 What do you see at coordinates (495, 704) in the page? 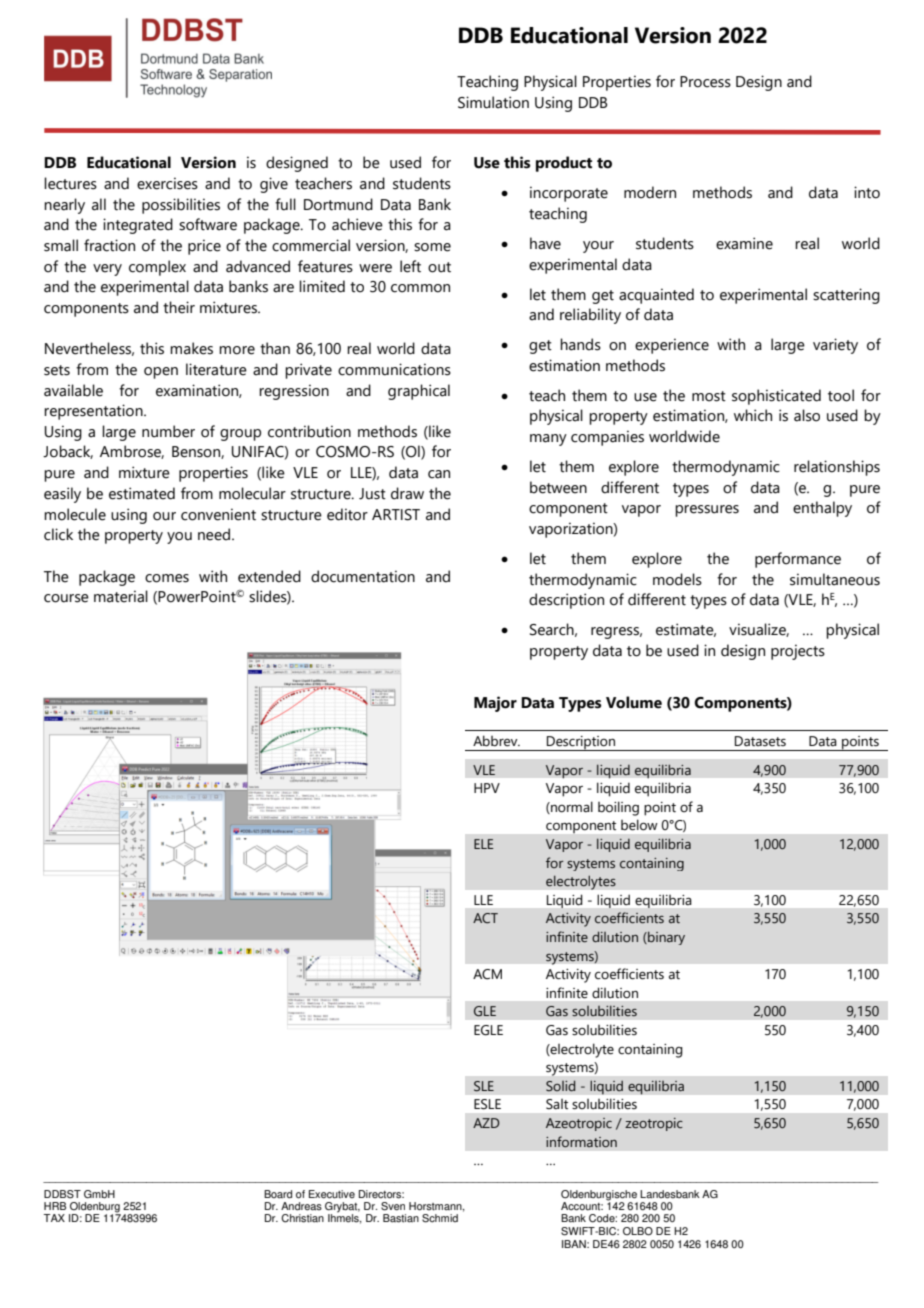
I see `Major` at bounding box center [495, 704].
